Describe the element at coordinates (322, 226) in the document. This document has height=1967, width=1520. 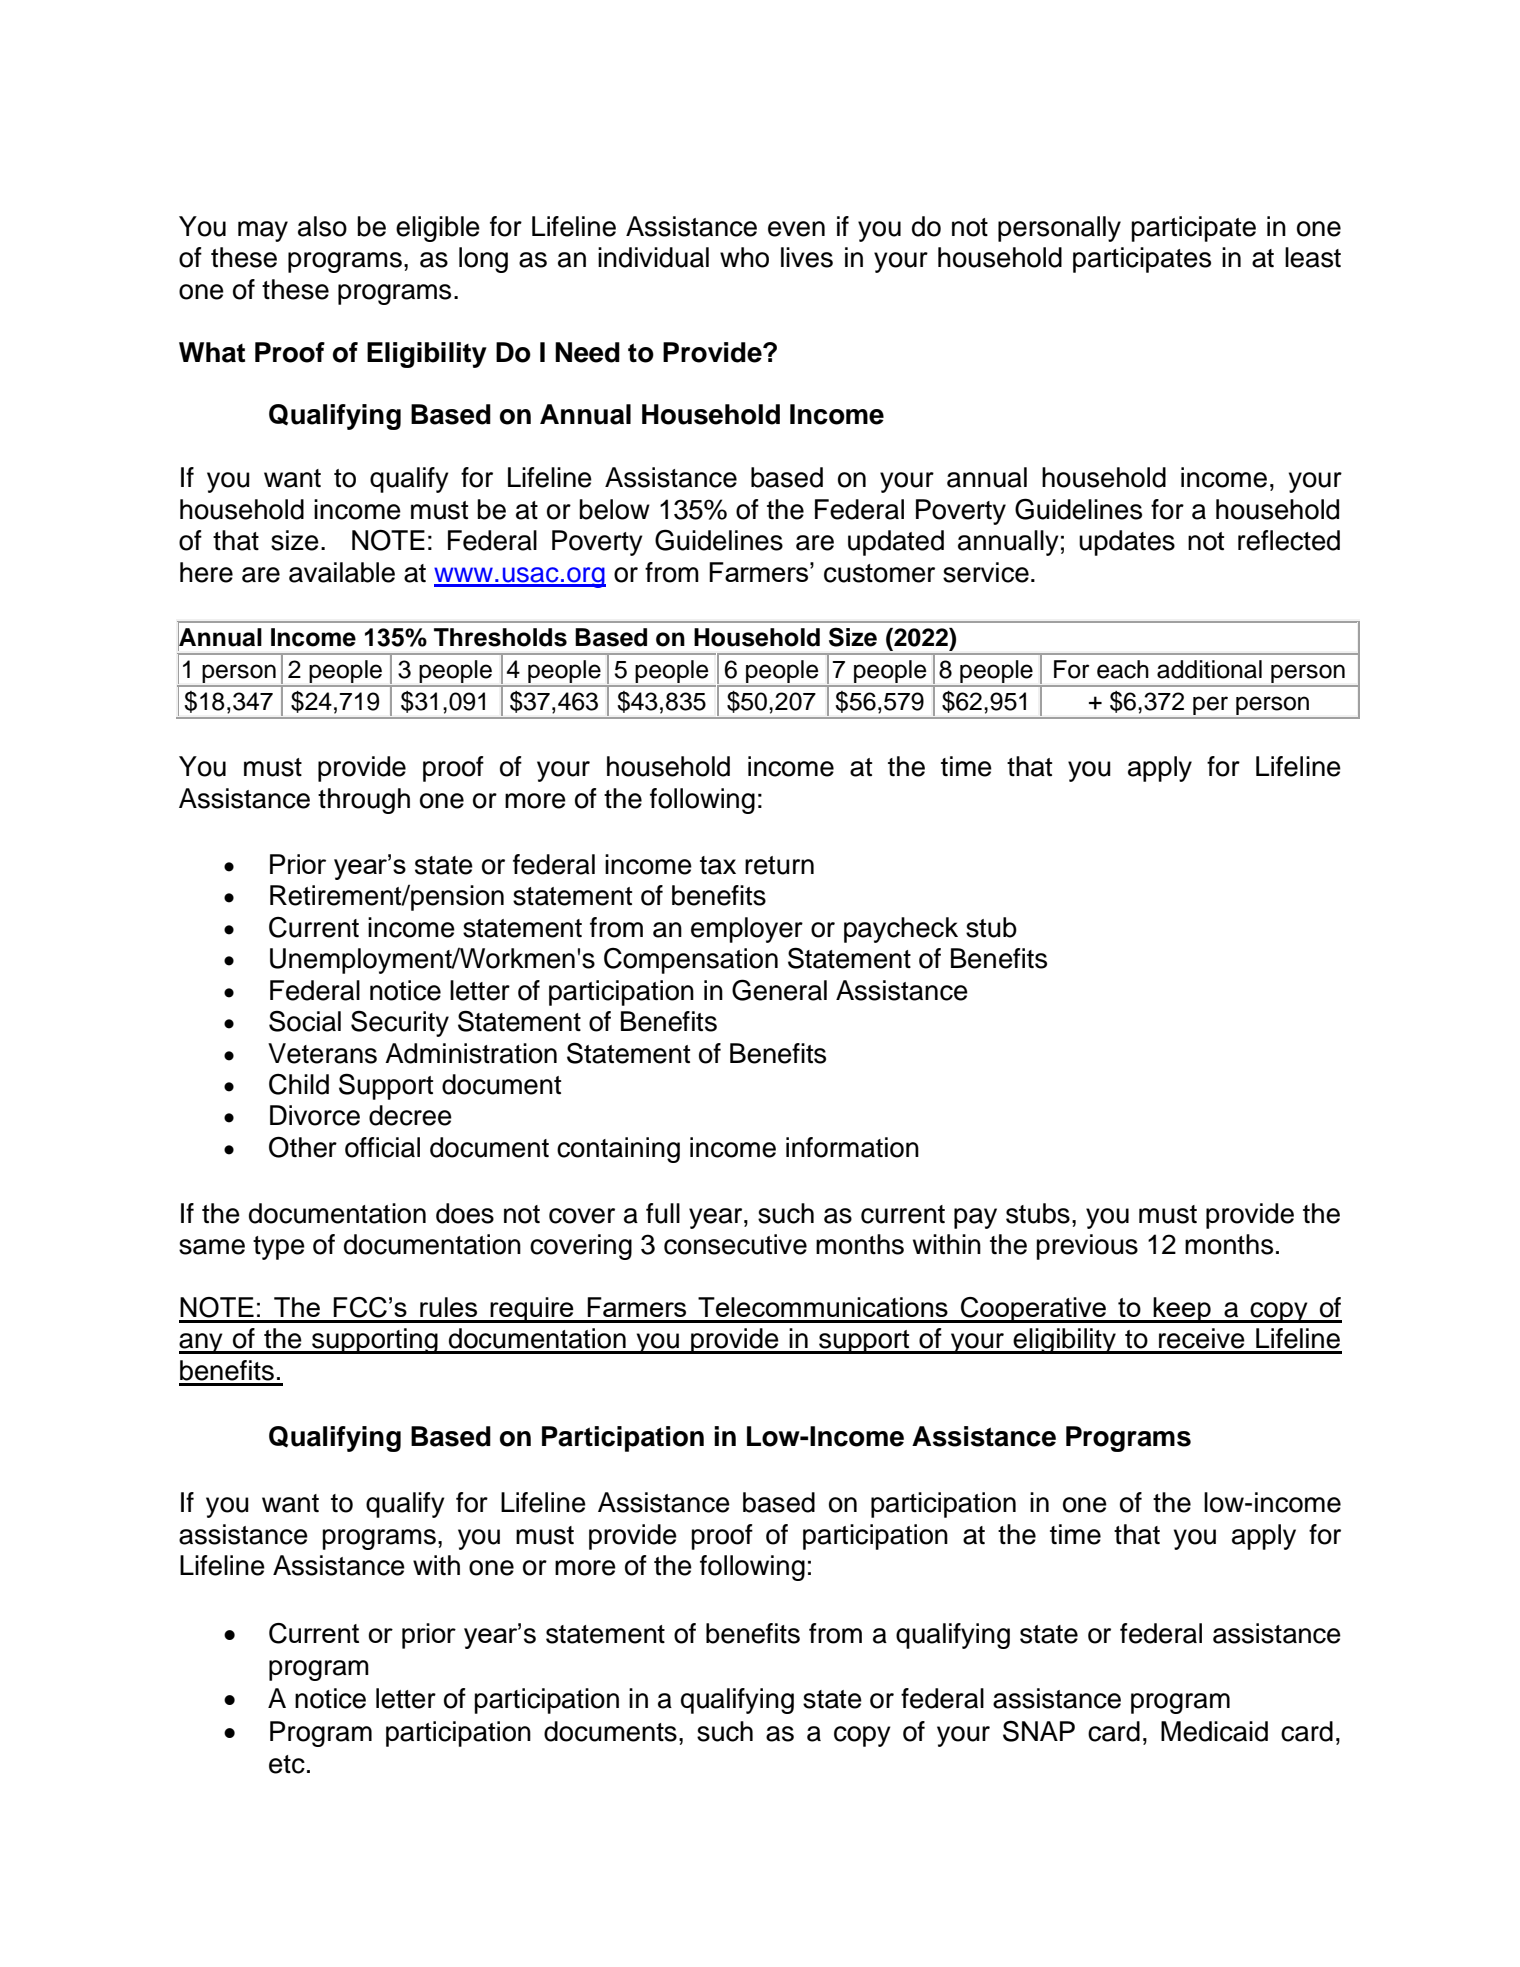
I see `also` at that location.
